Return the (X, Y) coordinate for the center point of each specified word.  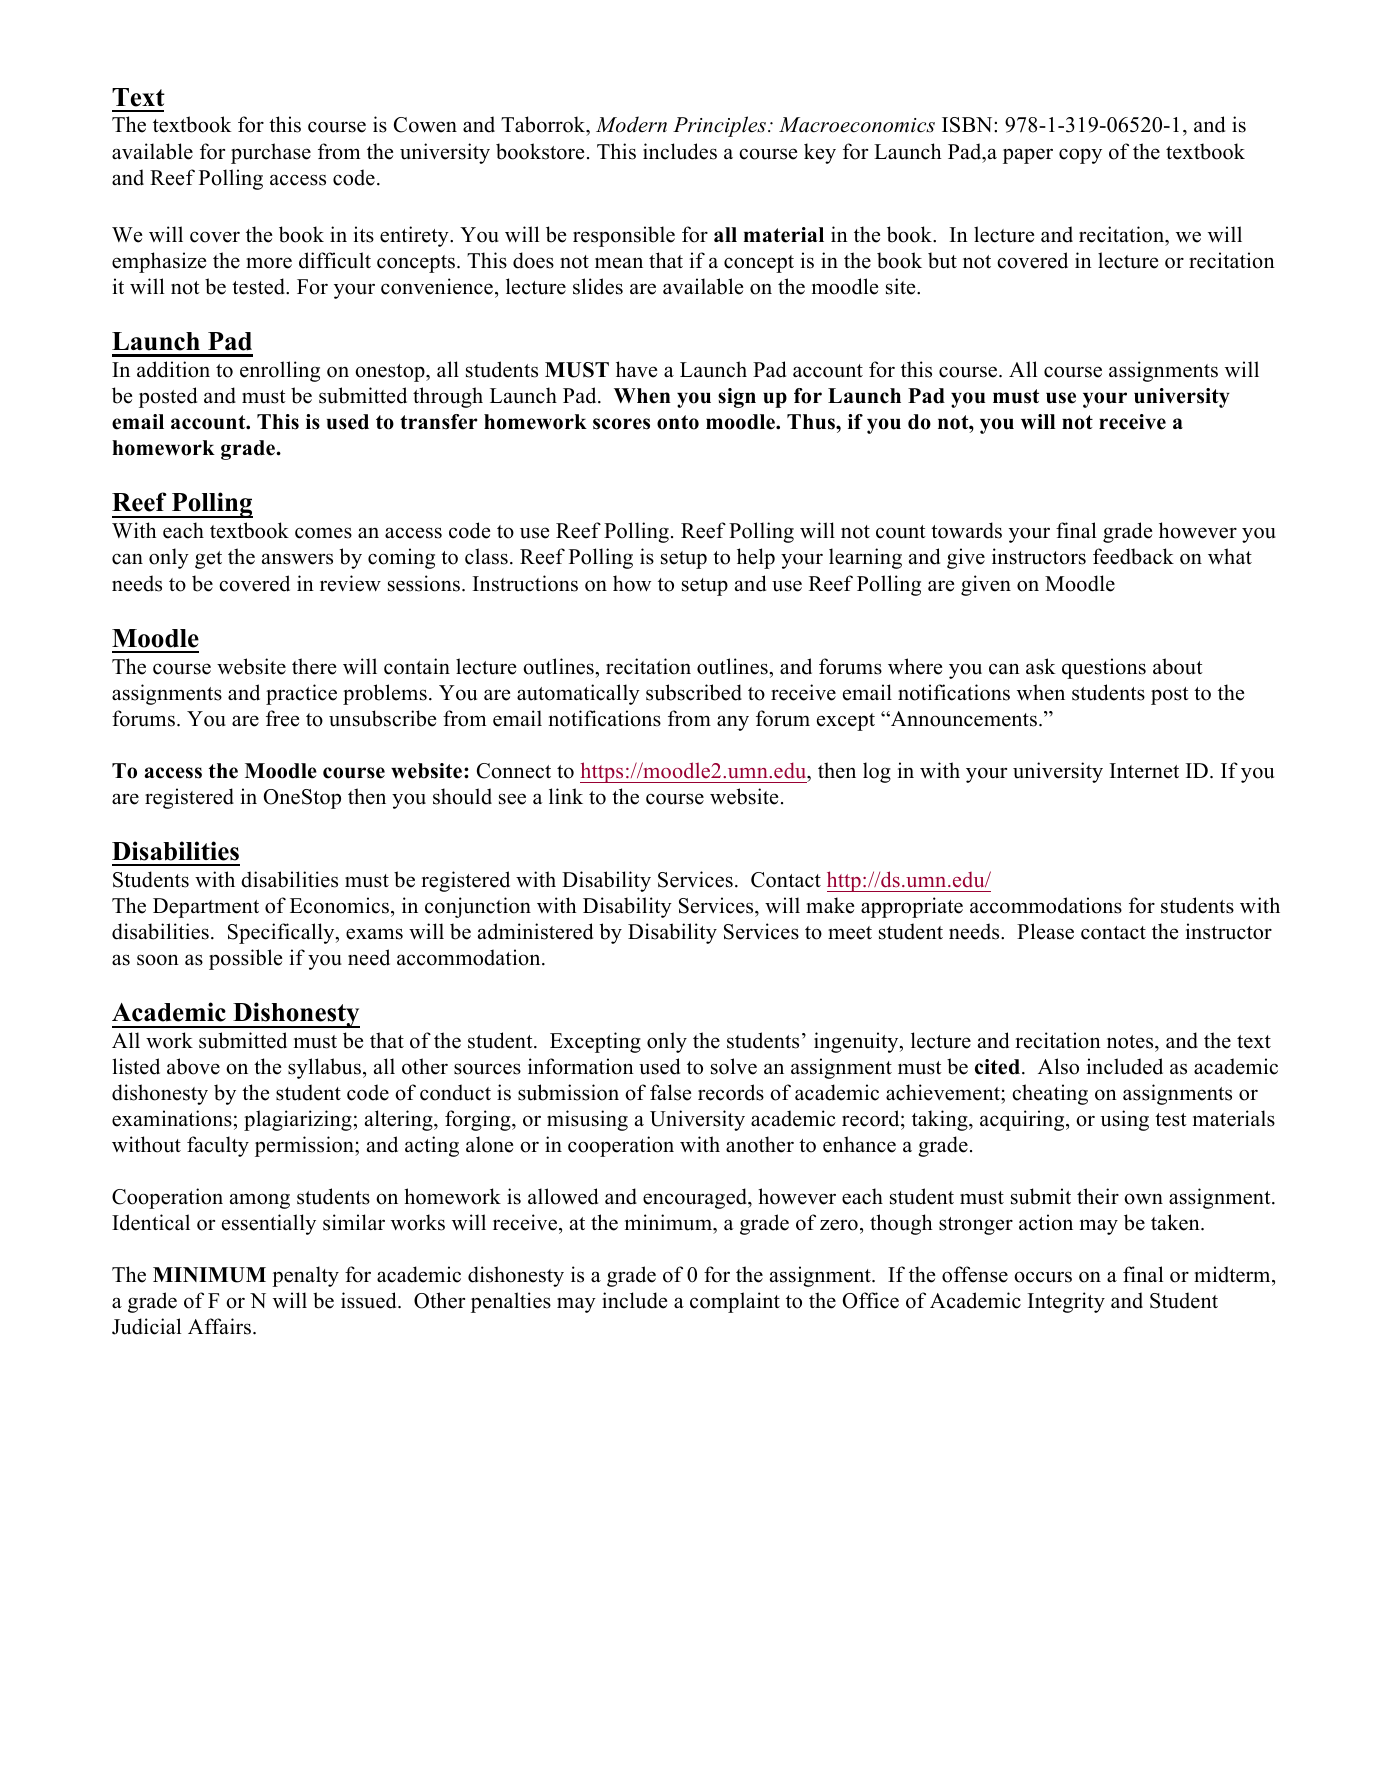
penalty (305, 1276)
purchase (271, 153)
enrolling (280, 371)
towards (966, 530)
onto (678, 422)
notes (1131, 1042)
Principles (721, 126)
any (733, 723)
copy (1080, 156)
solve (734, 1066)
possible (245, 959)
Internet (1144, 771)
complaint (735, 1302)
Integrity (1066, 1302)
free (282, 718)
